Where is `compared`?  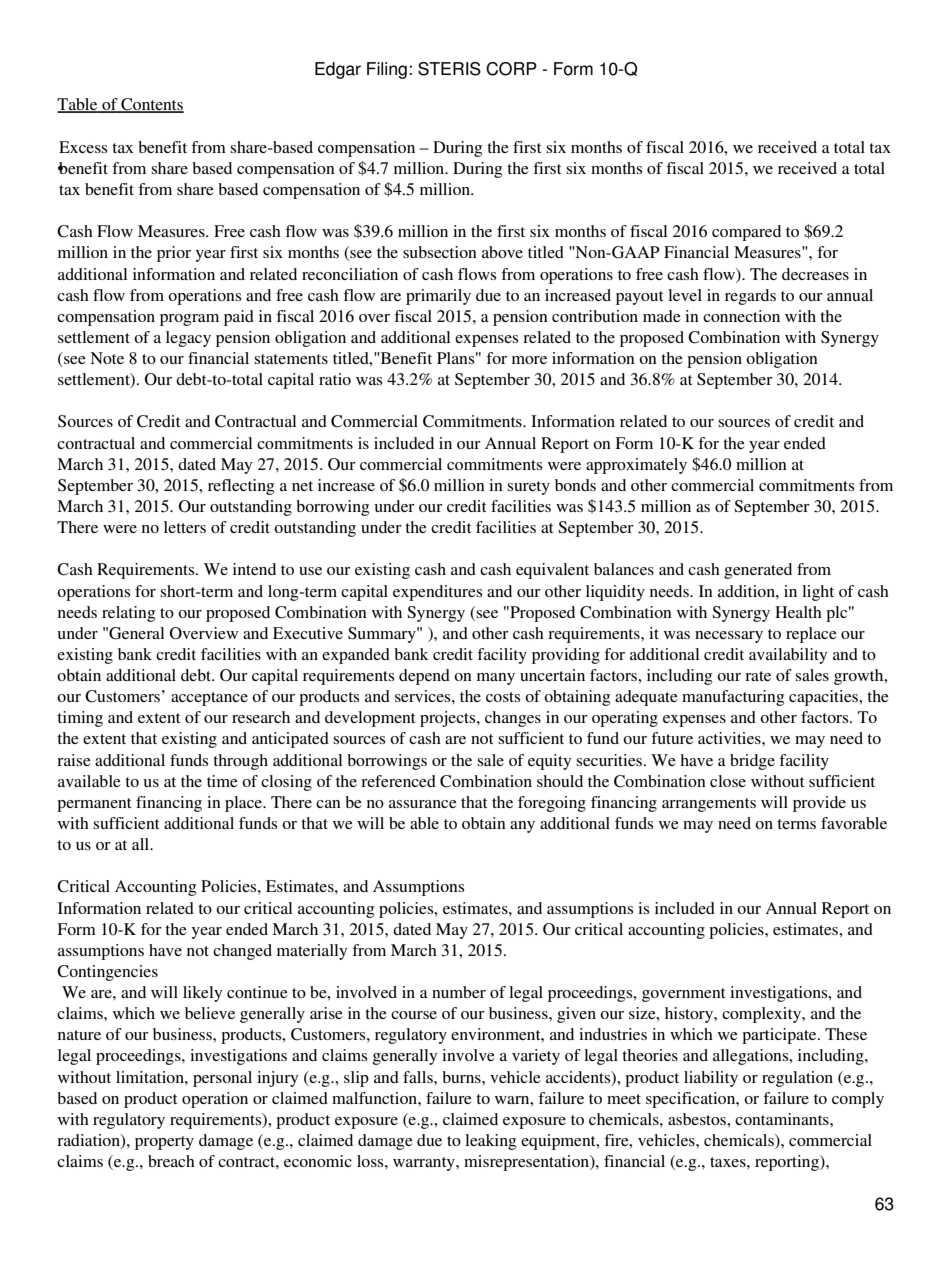 compared is located at coordinates (746, 233).
